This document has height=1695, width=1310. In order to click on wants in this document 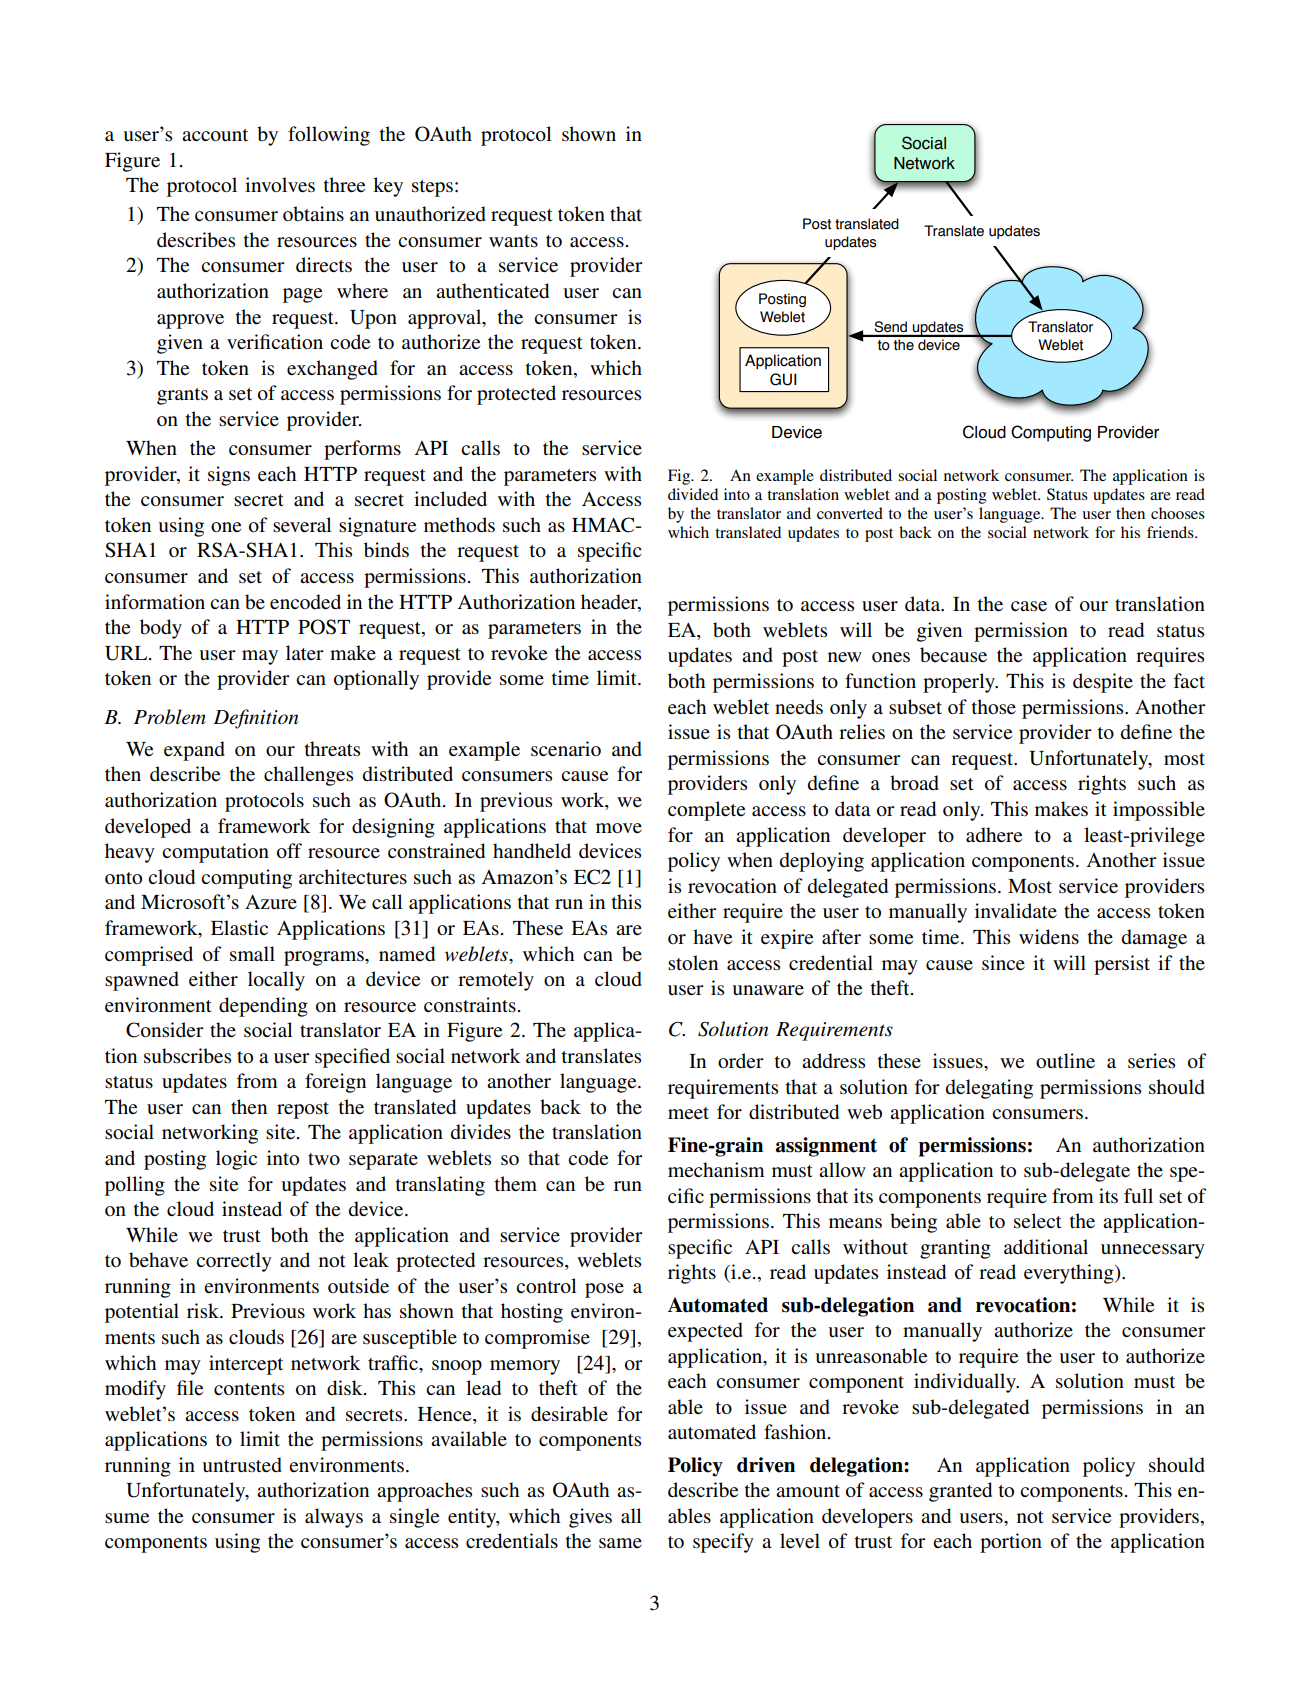, I will do `click(513, 241)`.
